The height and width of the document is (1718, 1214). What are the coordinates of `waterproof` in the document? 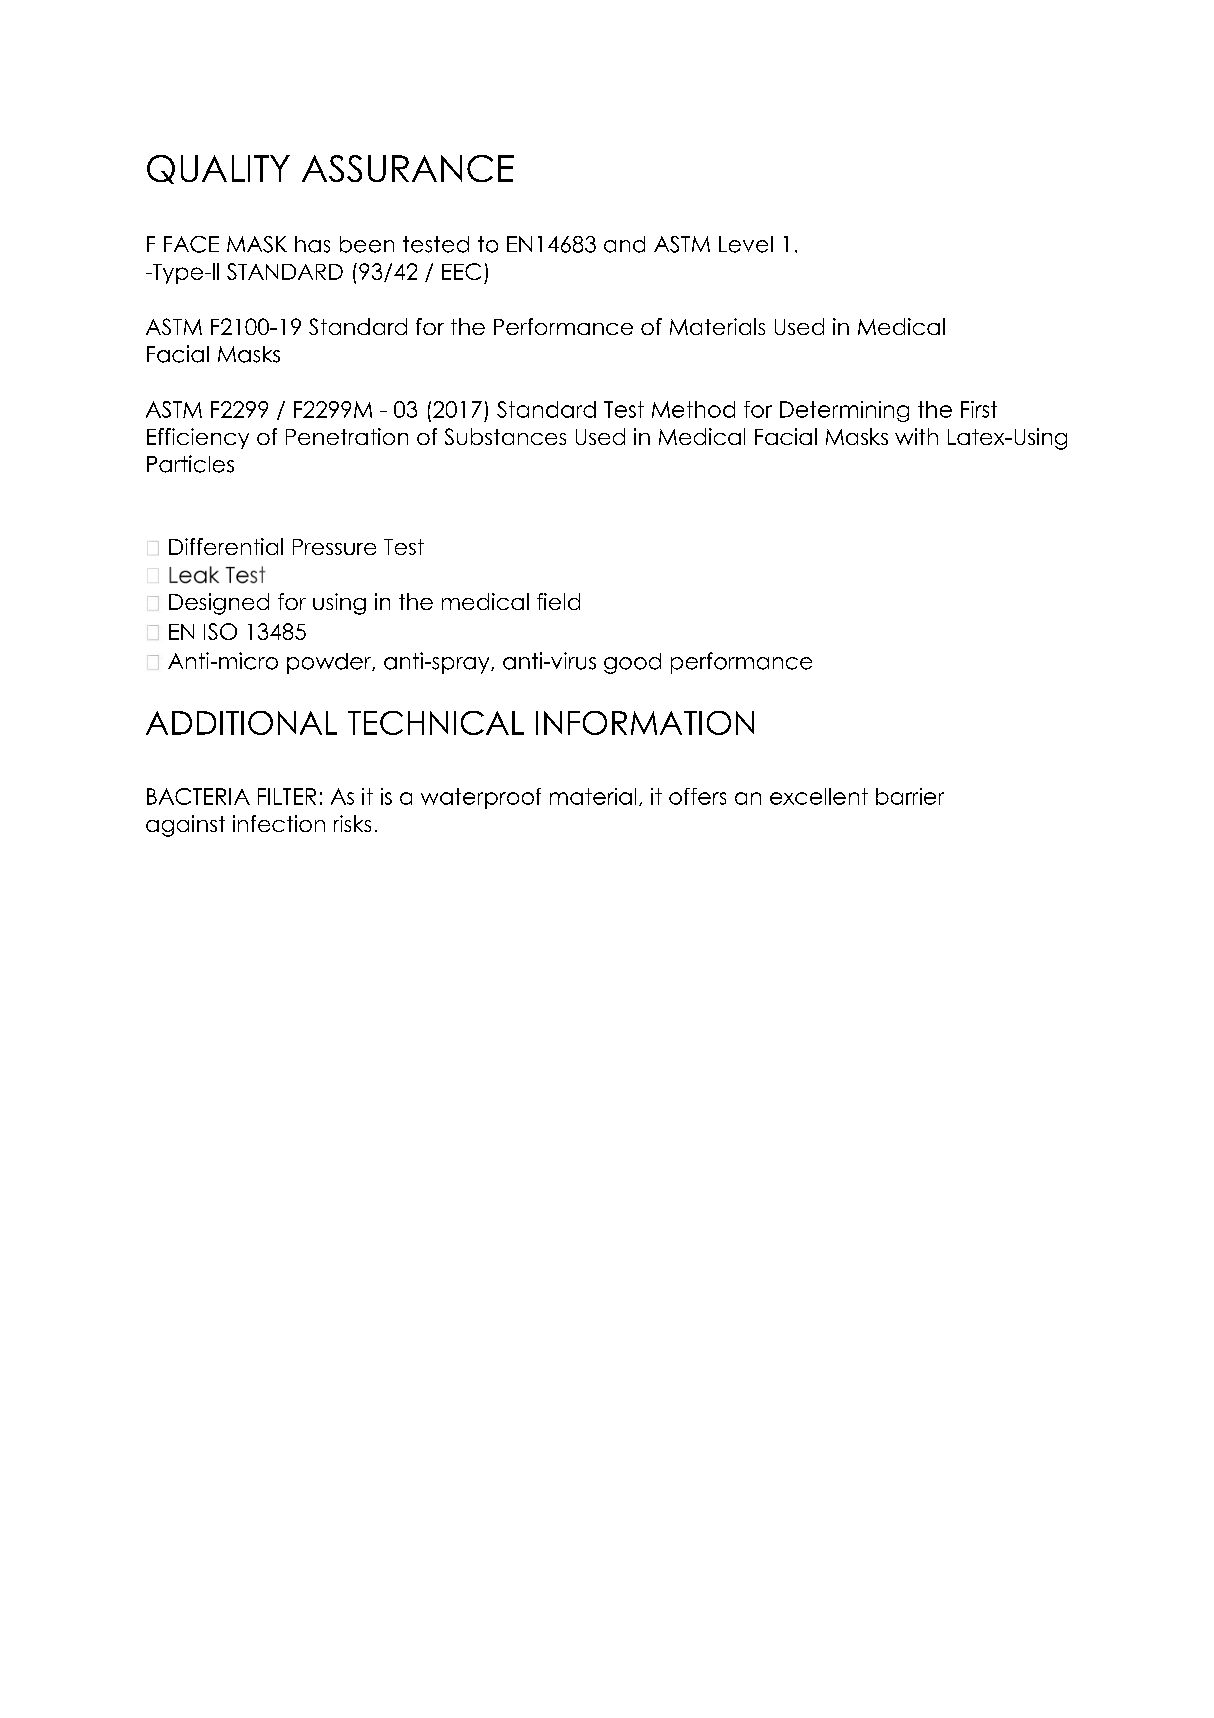 It's located at (481, 798).
